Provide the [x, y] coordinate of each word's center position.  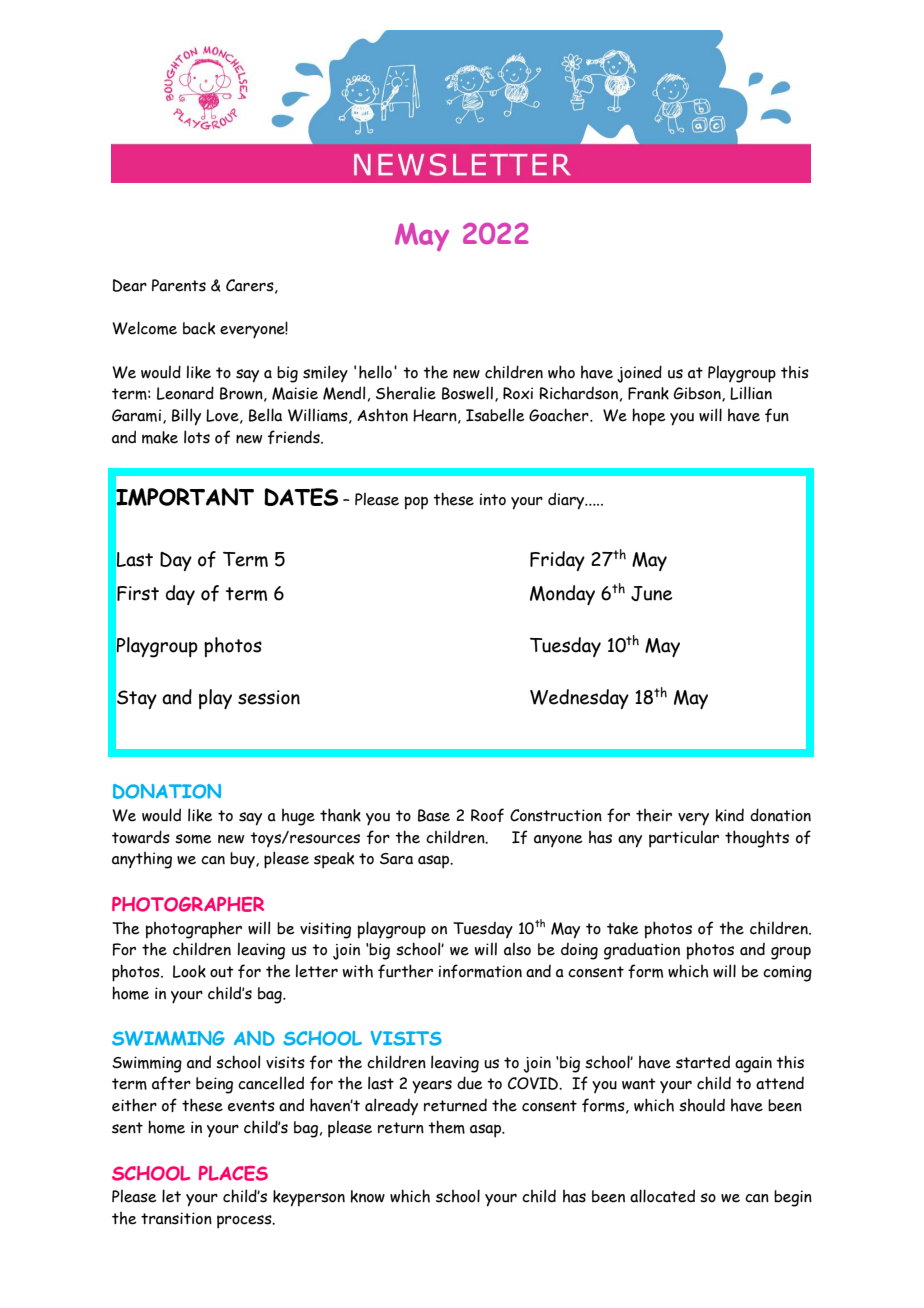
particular [684, 839]
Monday [562, 595]
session [269, 697]
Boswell [467, 393]
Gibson [698, 394]
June [651, 593]
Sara [396, 859]
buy [243, 860]
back [199, 328]
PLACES [233, 1173]
